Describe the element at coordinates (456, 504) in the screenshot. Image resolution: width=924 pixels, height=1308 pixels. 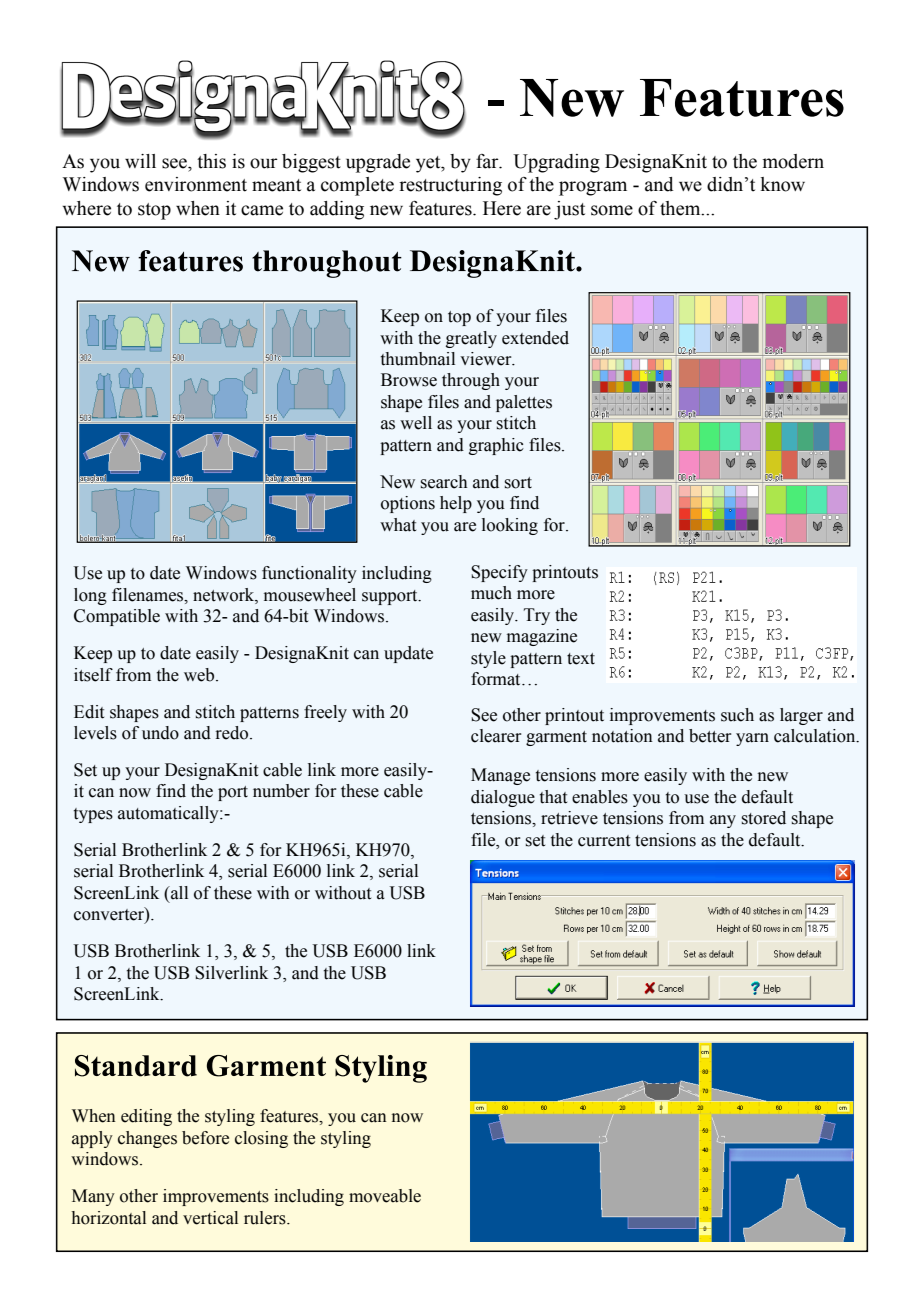
I see `help` at that location.
